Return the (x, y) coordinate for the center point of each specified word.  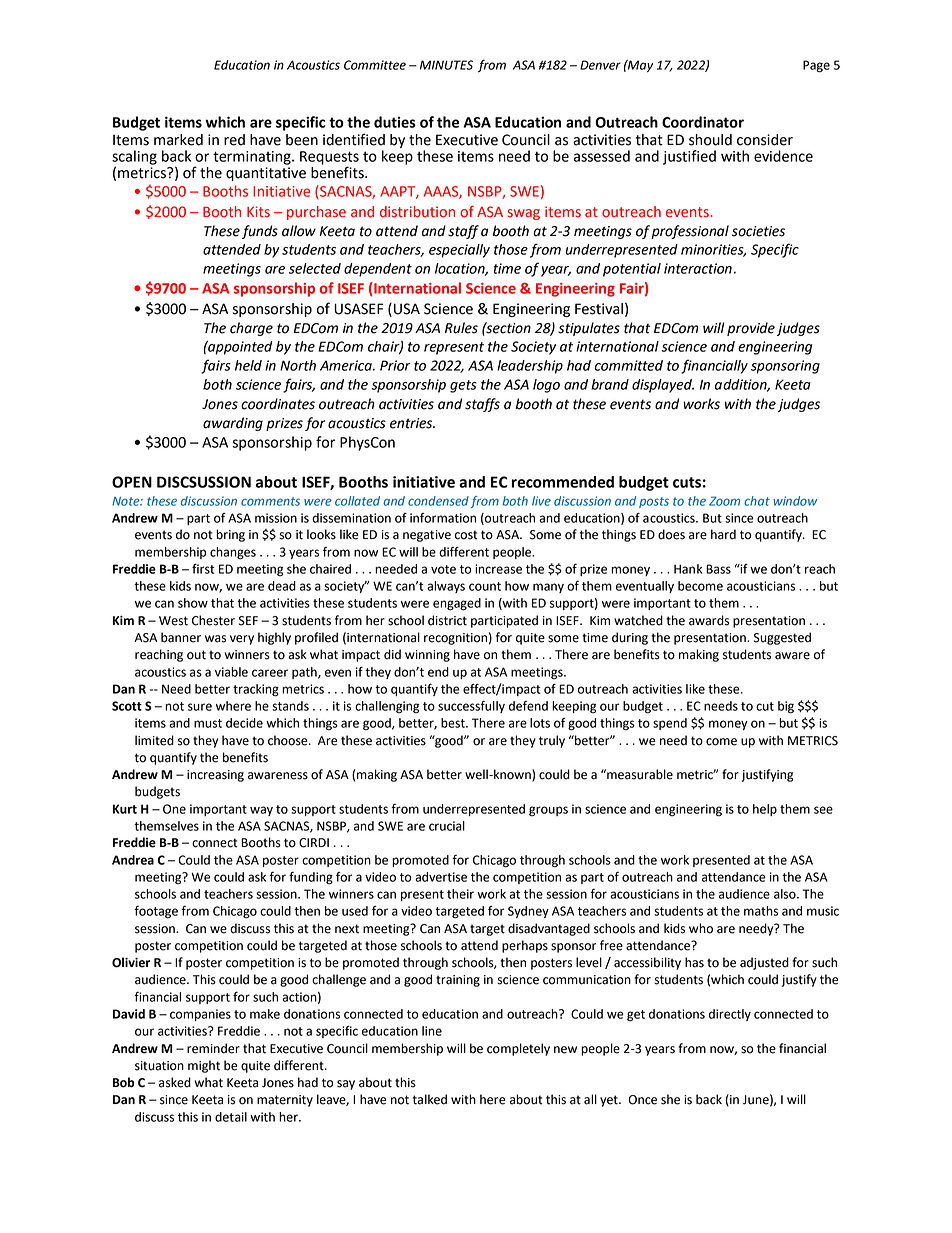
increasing (215, 776)
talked (430, 1099)
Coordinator (703, 122)
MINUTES (446, 65)
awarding (233, 424)
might (204, 1066)
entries (412, 423)
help (765, 810)
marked (178, 140)
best (454, 723)
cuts (687, 482)
